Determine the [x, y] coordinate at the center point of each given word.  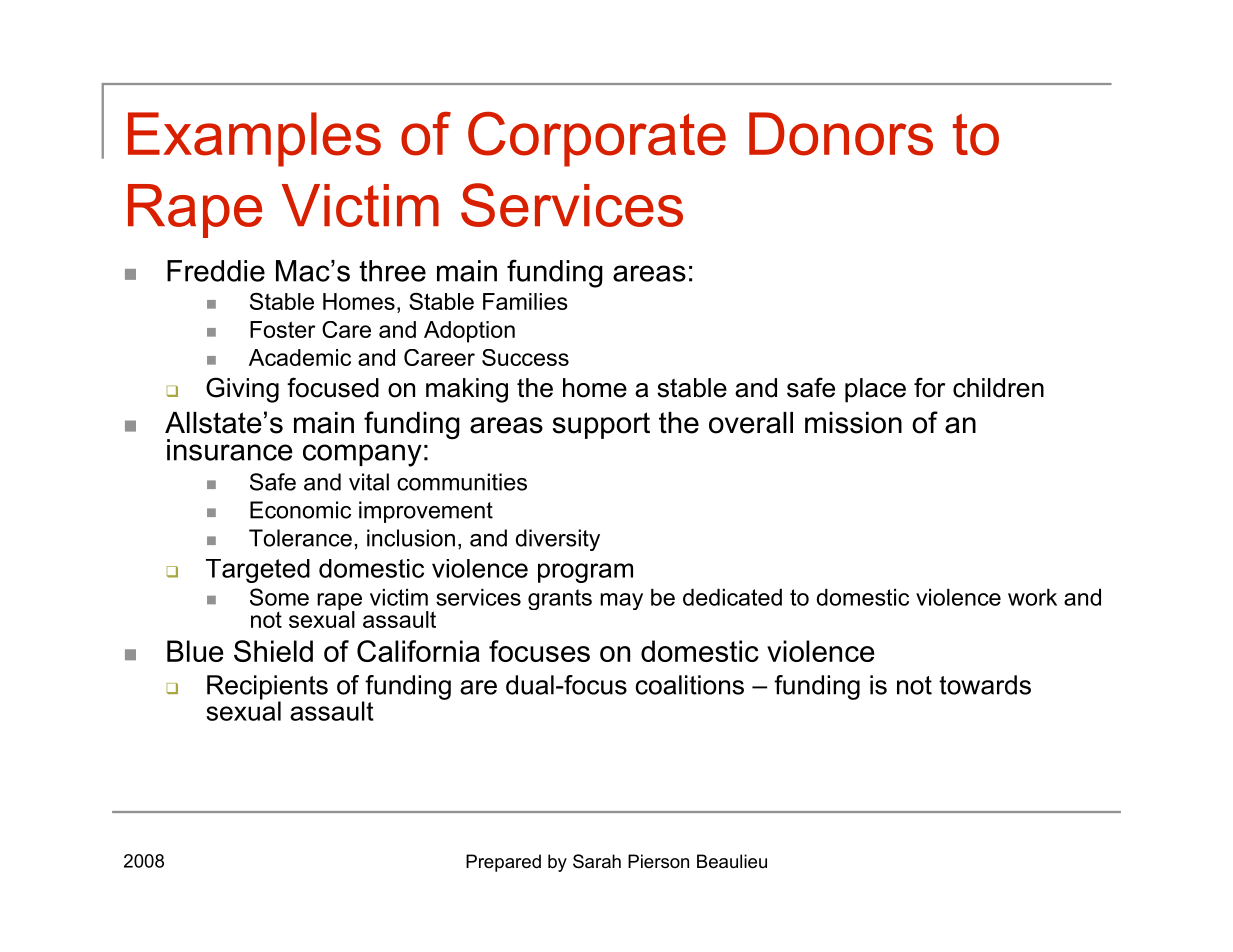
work [1032, 597]
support [601, 425]
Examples [254, 139]
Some [279, 597]
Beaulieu [732, 861]
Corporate [597, 139]
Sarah [597, 861]
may [621, 601]
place [875, 390]
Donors [841, 134]
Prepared [503, 863]
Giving [242, 390]
